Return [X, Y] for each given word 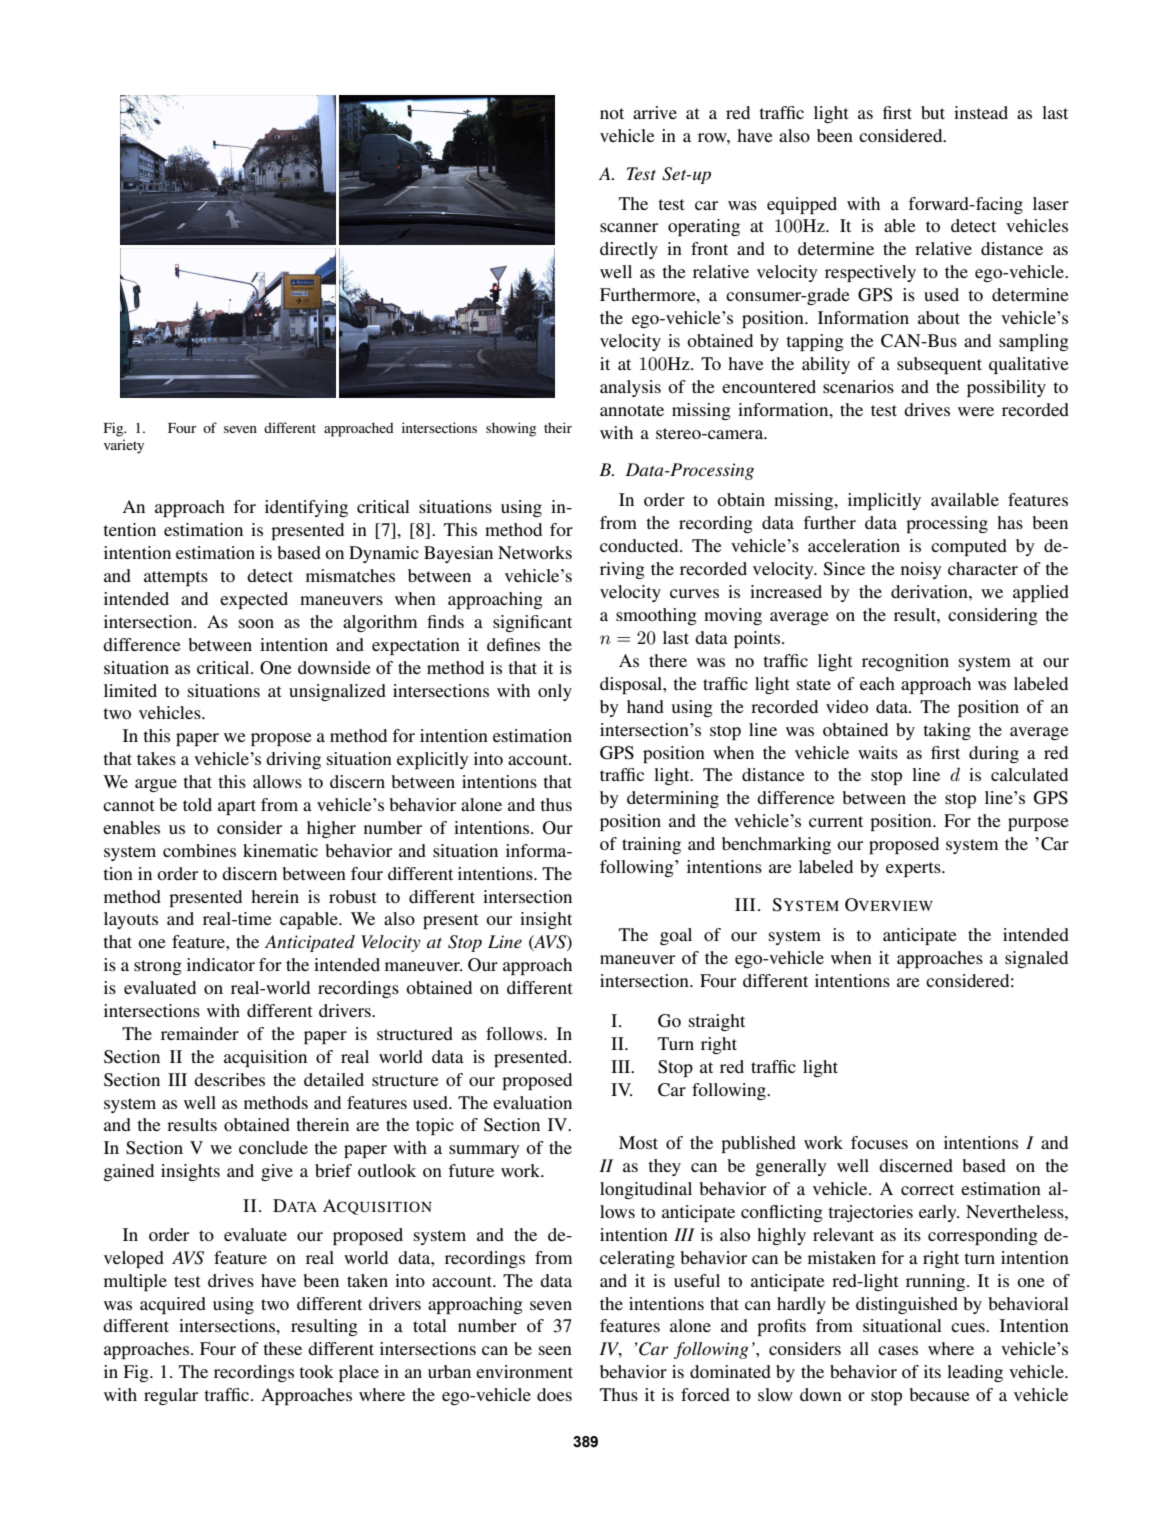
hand [645, 706]
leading [975, 1373]
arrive [655, 112]
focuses [879, 1142]
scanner [629, 227]
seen [555, 1350]
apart [237, 807]
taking [947, 731]
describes [229, 1079]
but [933, 112]
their [558, 427]
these [282, 1348]
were [976, 411]
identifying [306, 508]
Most [638, 1142]
